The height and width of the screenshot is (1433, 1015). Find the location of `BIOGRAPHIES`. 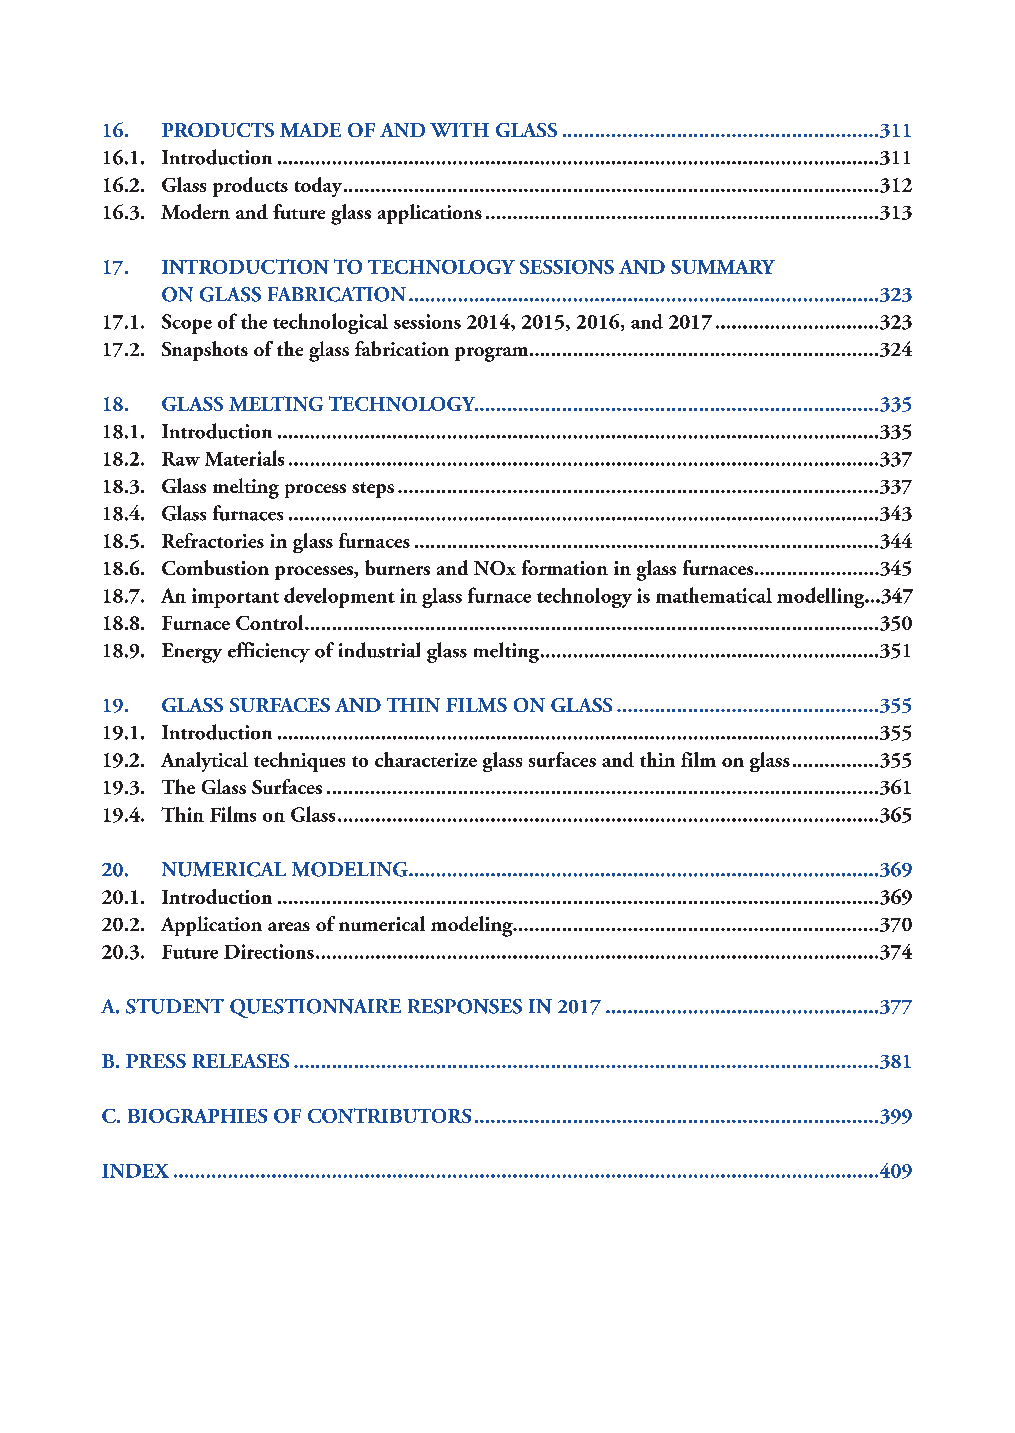

BIOGRAPHIES is located at coordinates (197, 1116).
